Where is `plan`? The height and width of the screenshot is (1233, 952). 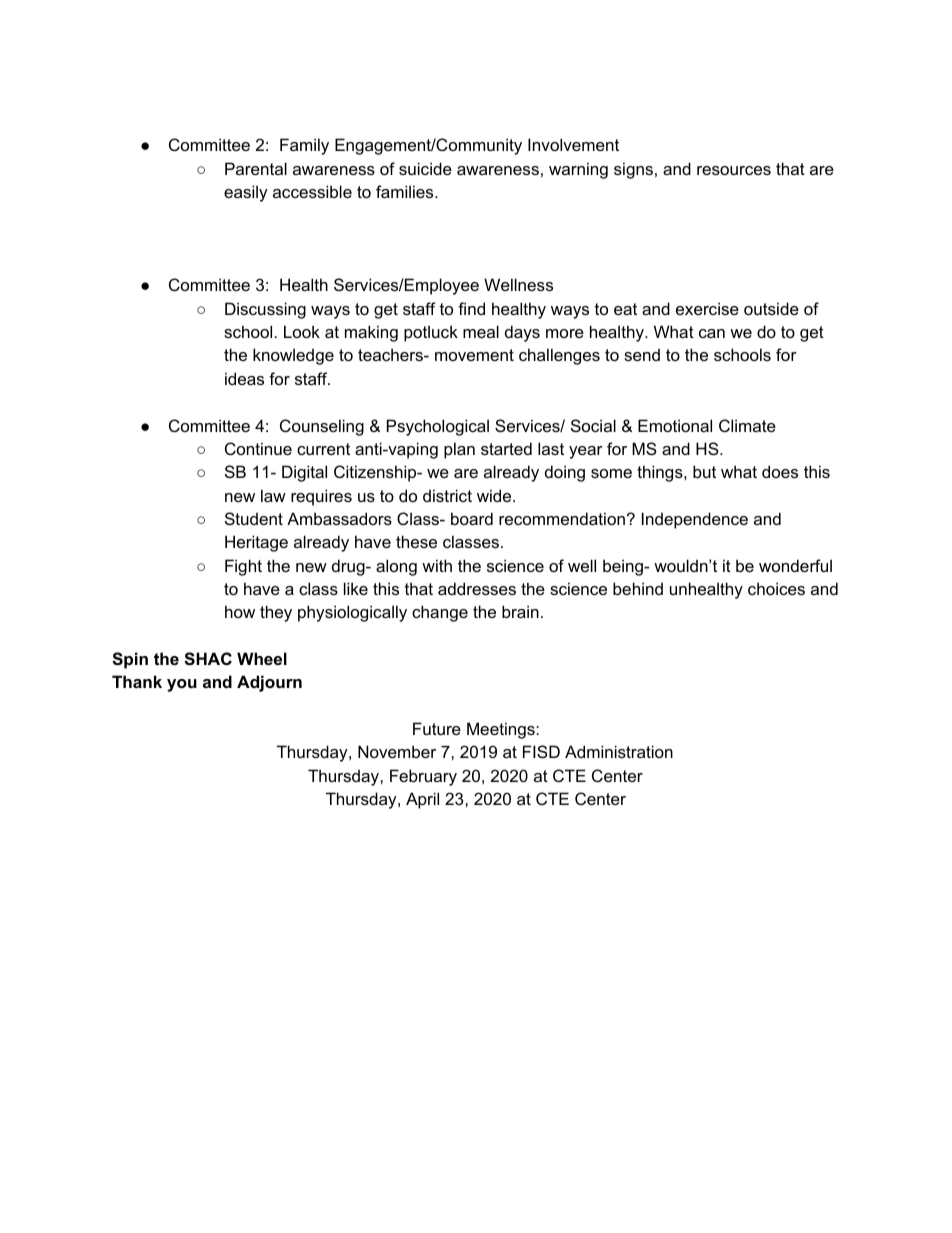
plan is located at coordinates (459, 450).
